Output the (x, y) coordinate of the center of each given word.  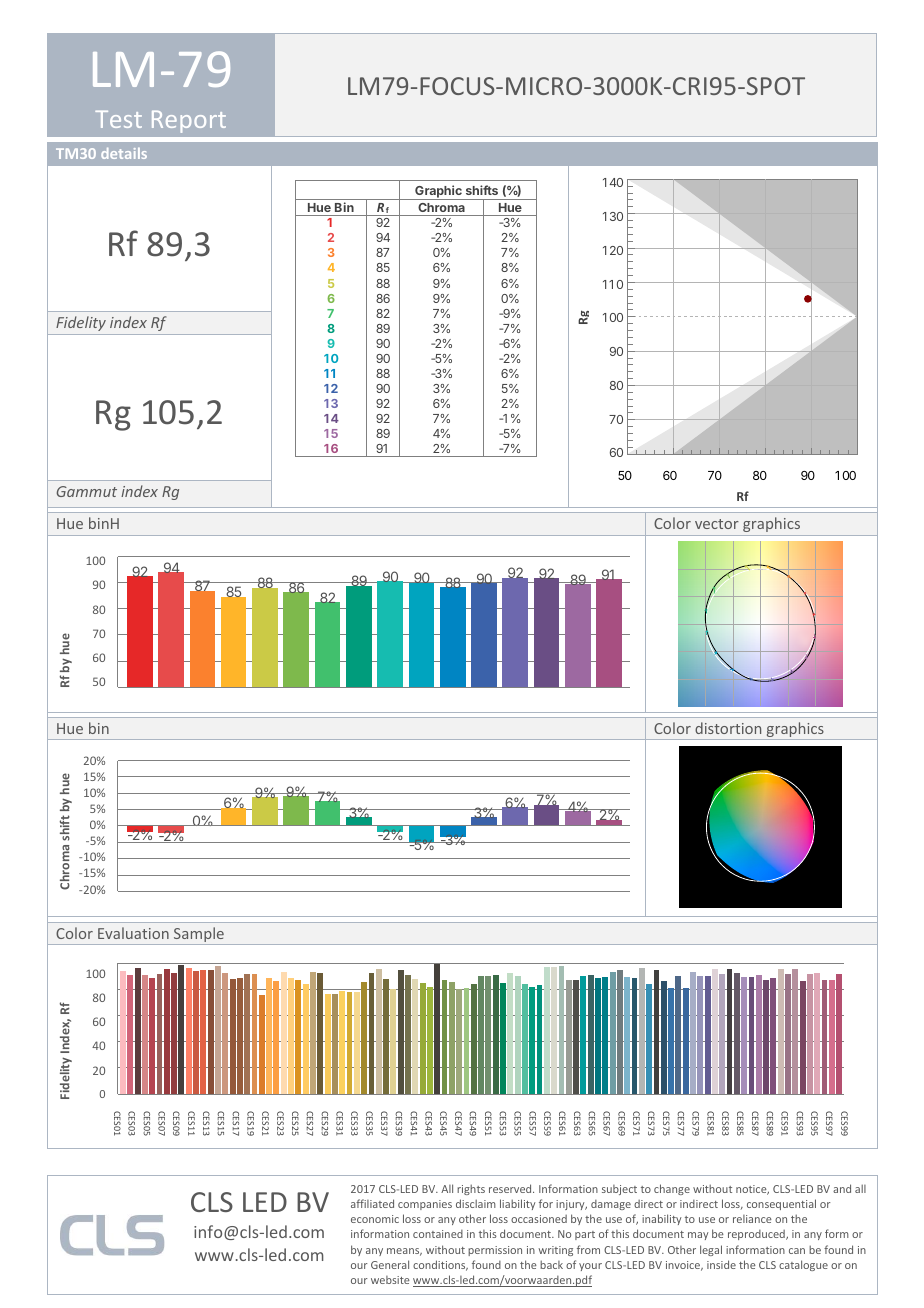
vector (717, 524)
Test (118, 119)
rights (471, 1189)
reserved (511, 1188)
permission (495, 1251)
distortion (728, 728)
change (672, 1189)
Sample (199, 936)
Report (189, 122)
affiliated (372, 1203)
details (124, 153)
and (842, 1188)
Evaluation (133, 933)
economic (375, 1219)
